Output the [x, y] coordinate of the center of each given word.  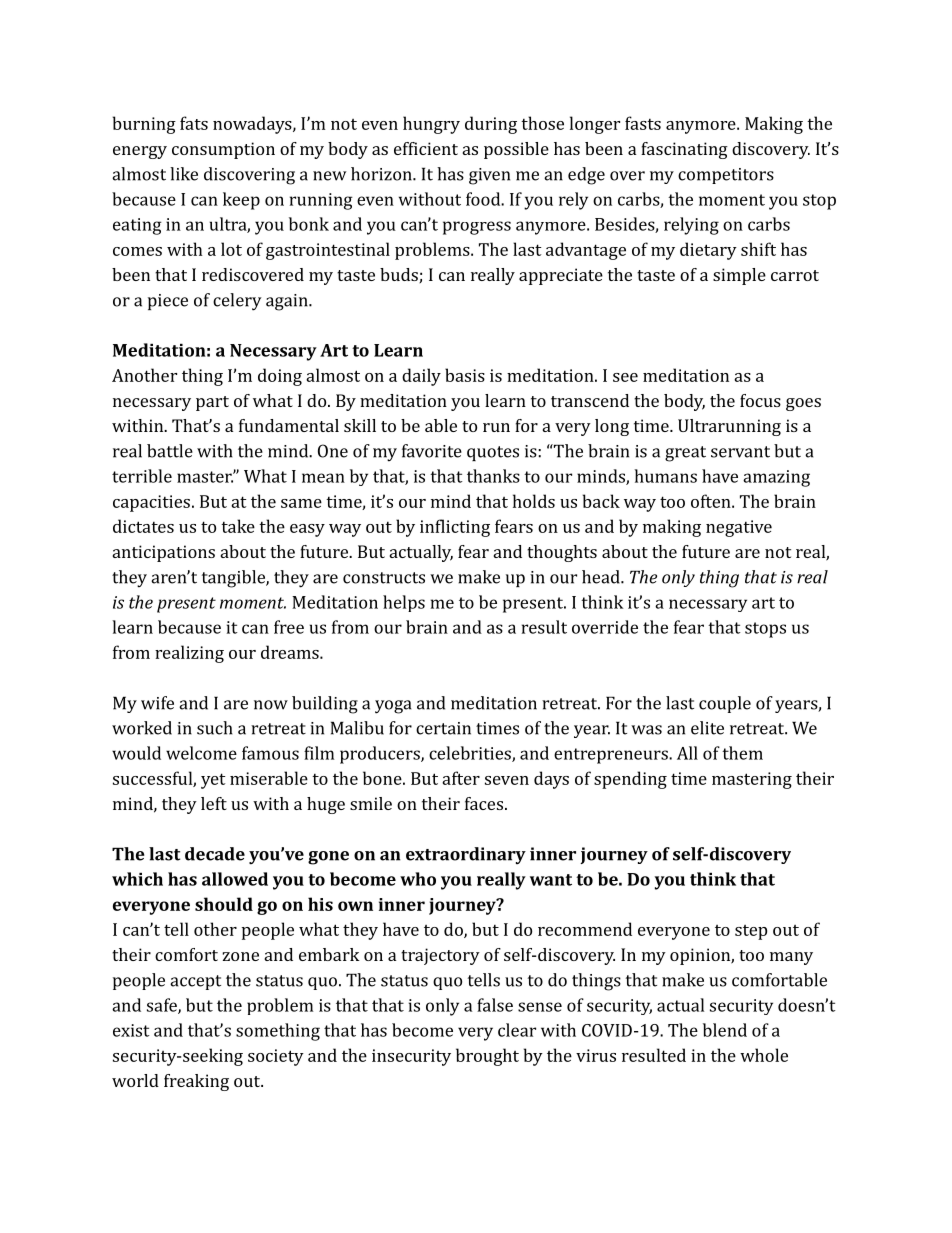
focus [760, 400]
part [212, 403]
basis [465, 375]
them [742, 753]
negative [739, 528]
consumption [223, 150]
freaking [196, 1082]
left [214, 803]
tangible [234, 579]
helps [404, 603]
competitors [726, 176]
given [489, 176]
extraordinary [466, 855]
